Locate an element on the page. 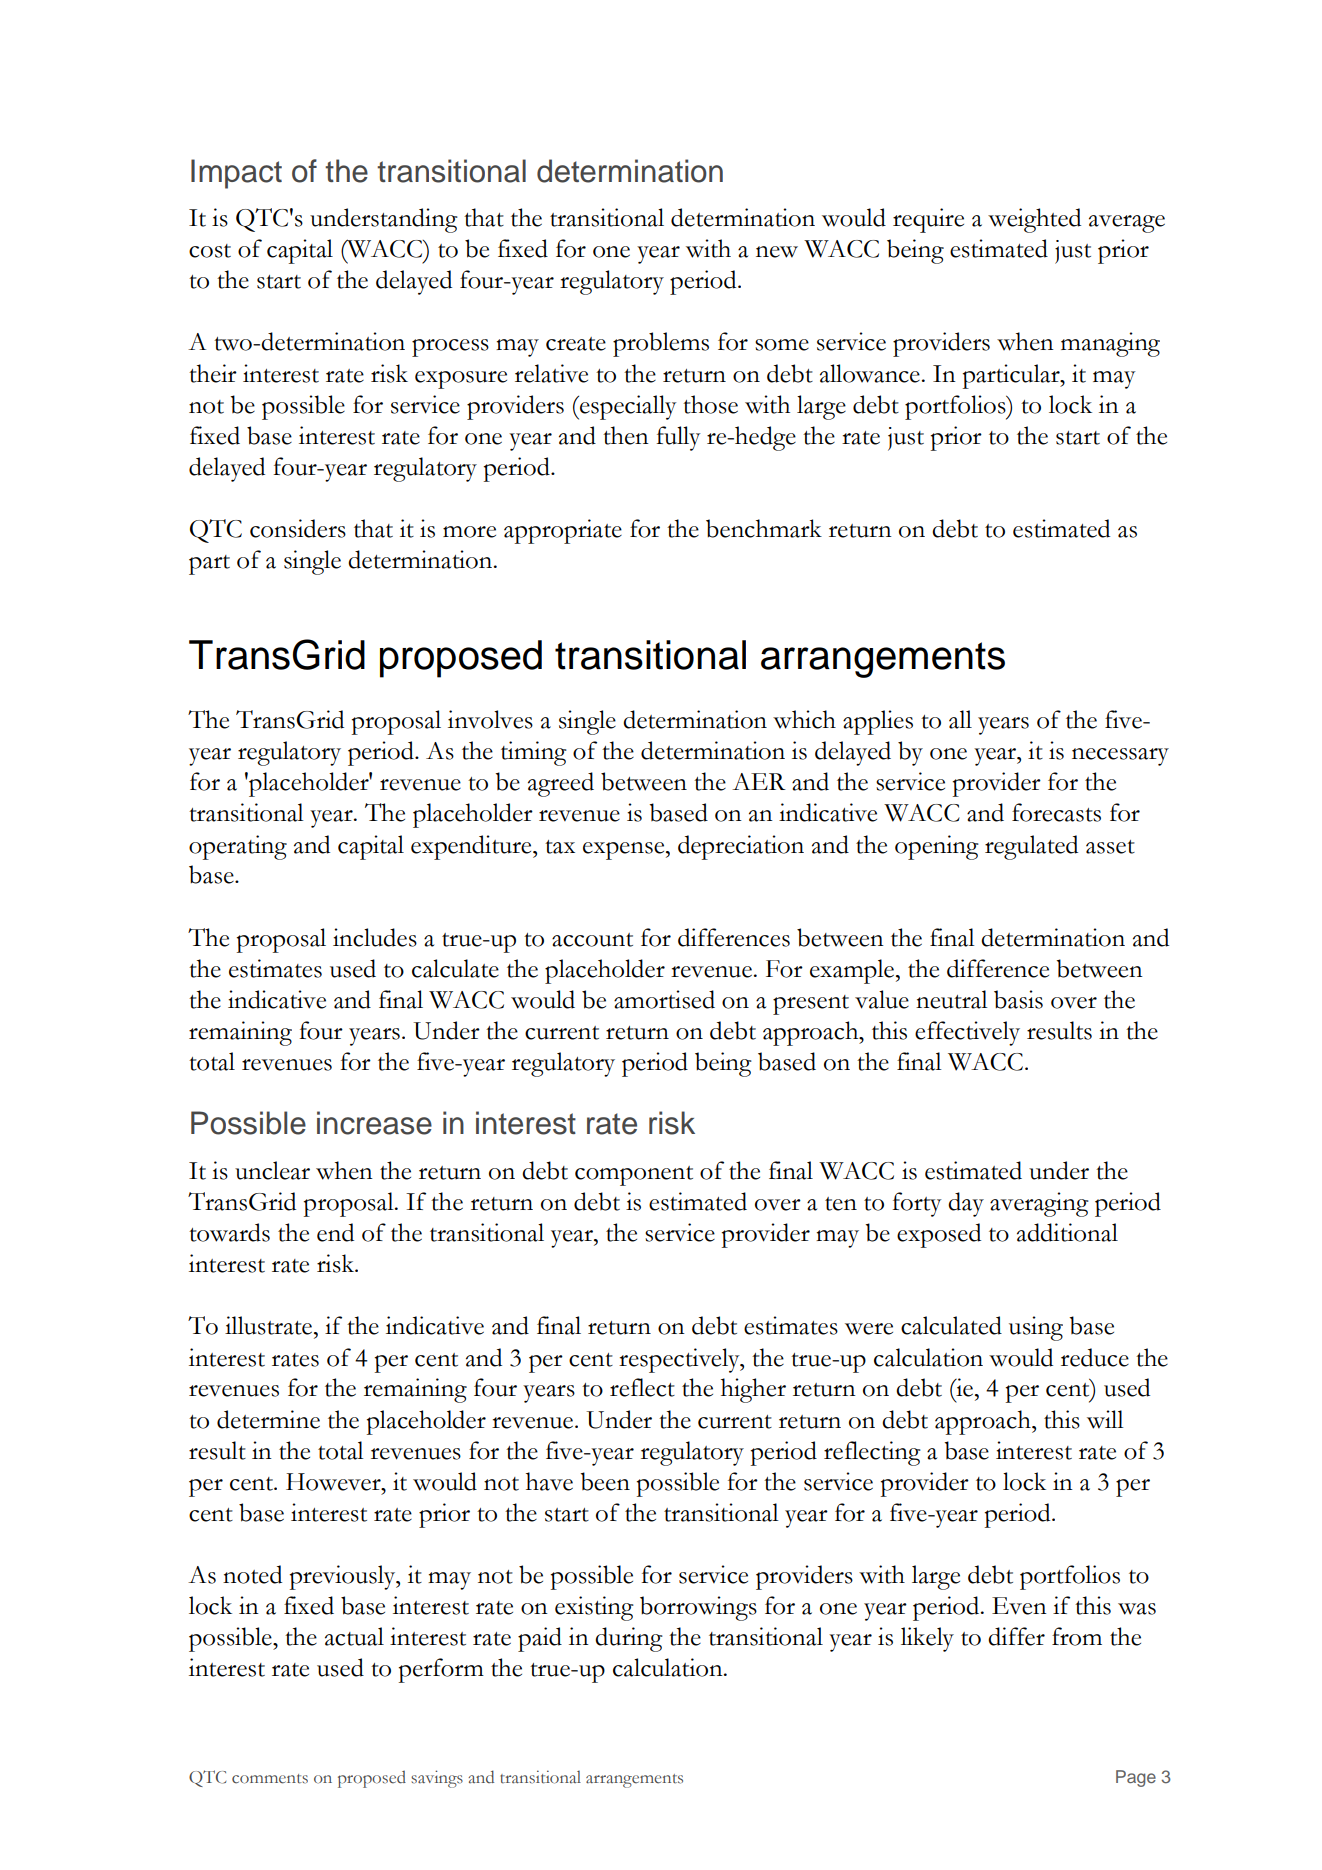 The image size is (1322, 1870). during is located at coordinates (629, 1639).
